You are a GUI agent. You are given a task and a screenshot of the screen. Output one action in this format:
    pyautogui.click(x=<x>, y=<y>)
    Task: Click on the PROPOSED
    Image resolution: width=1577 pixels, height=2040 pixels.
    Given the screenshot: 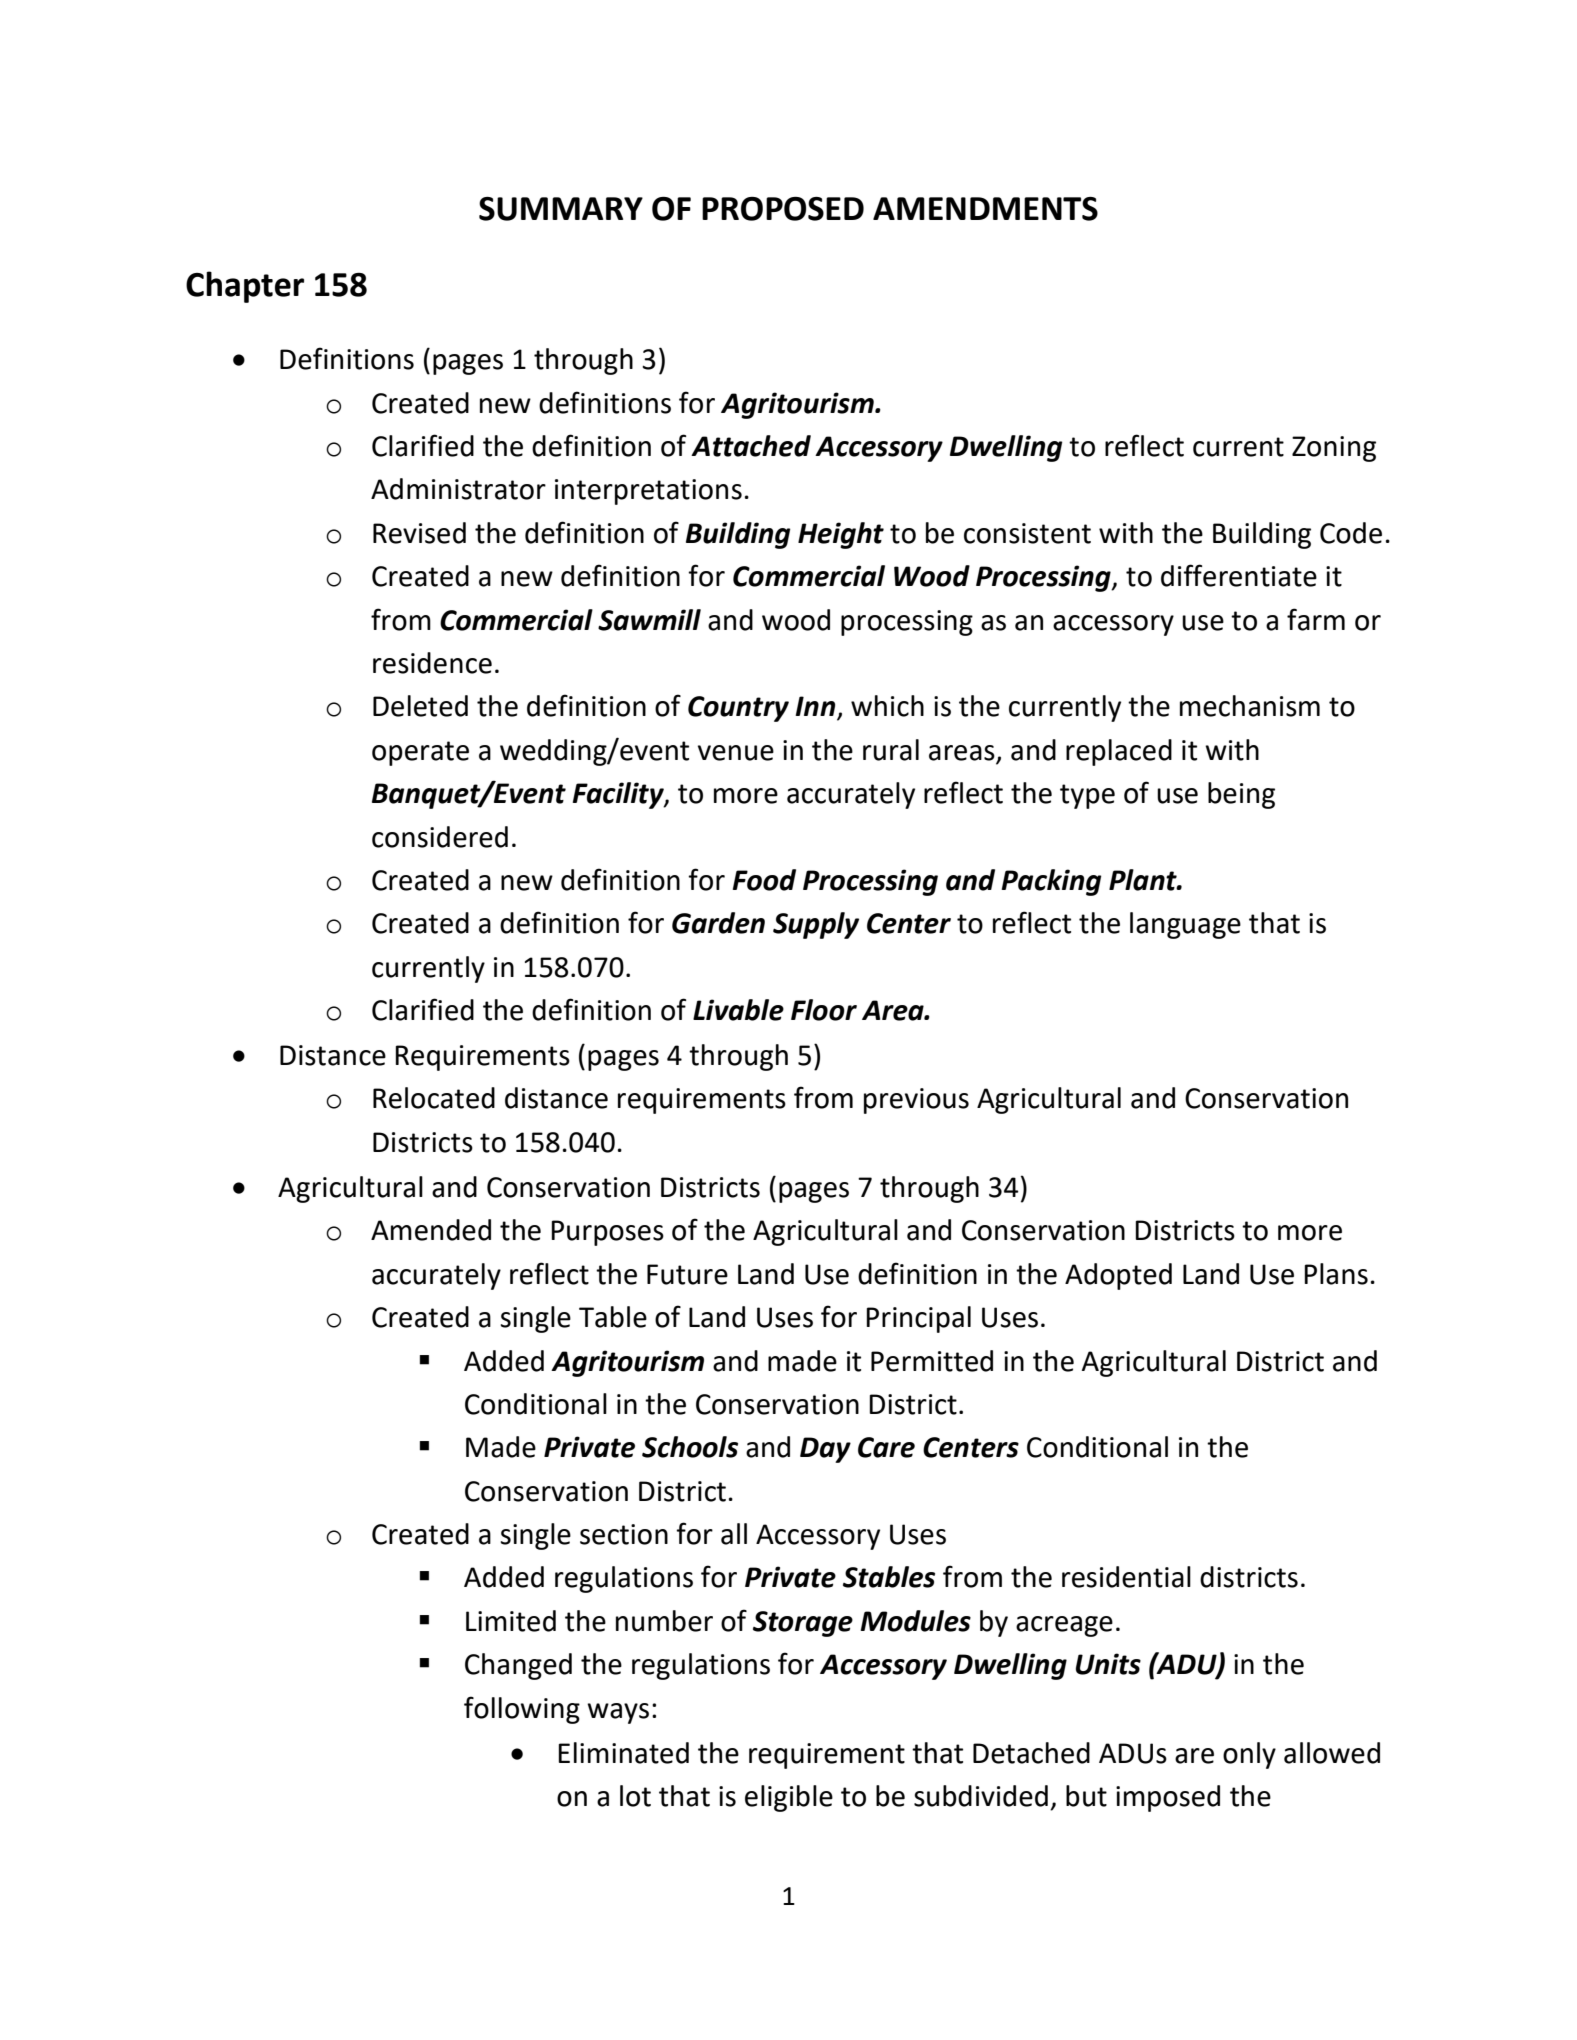 What is the action you would take?
    pyautogui.click(x=783, y=209)
